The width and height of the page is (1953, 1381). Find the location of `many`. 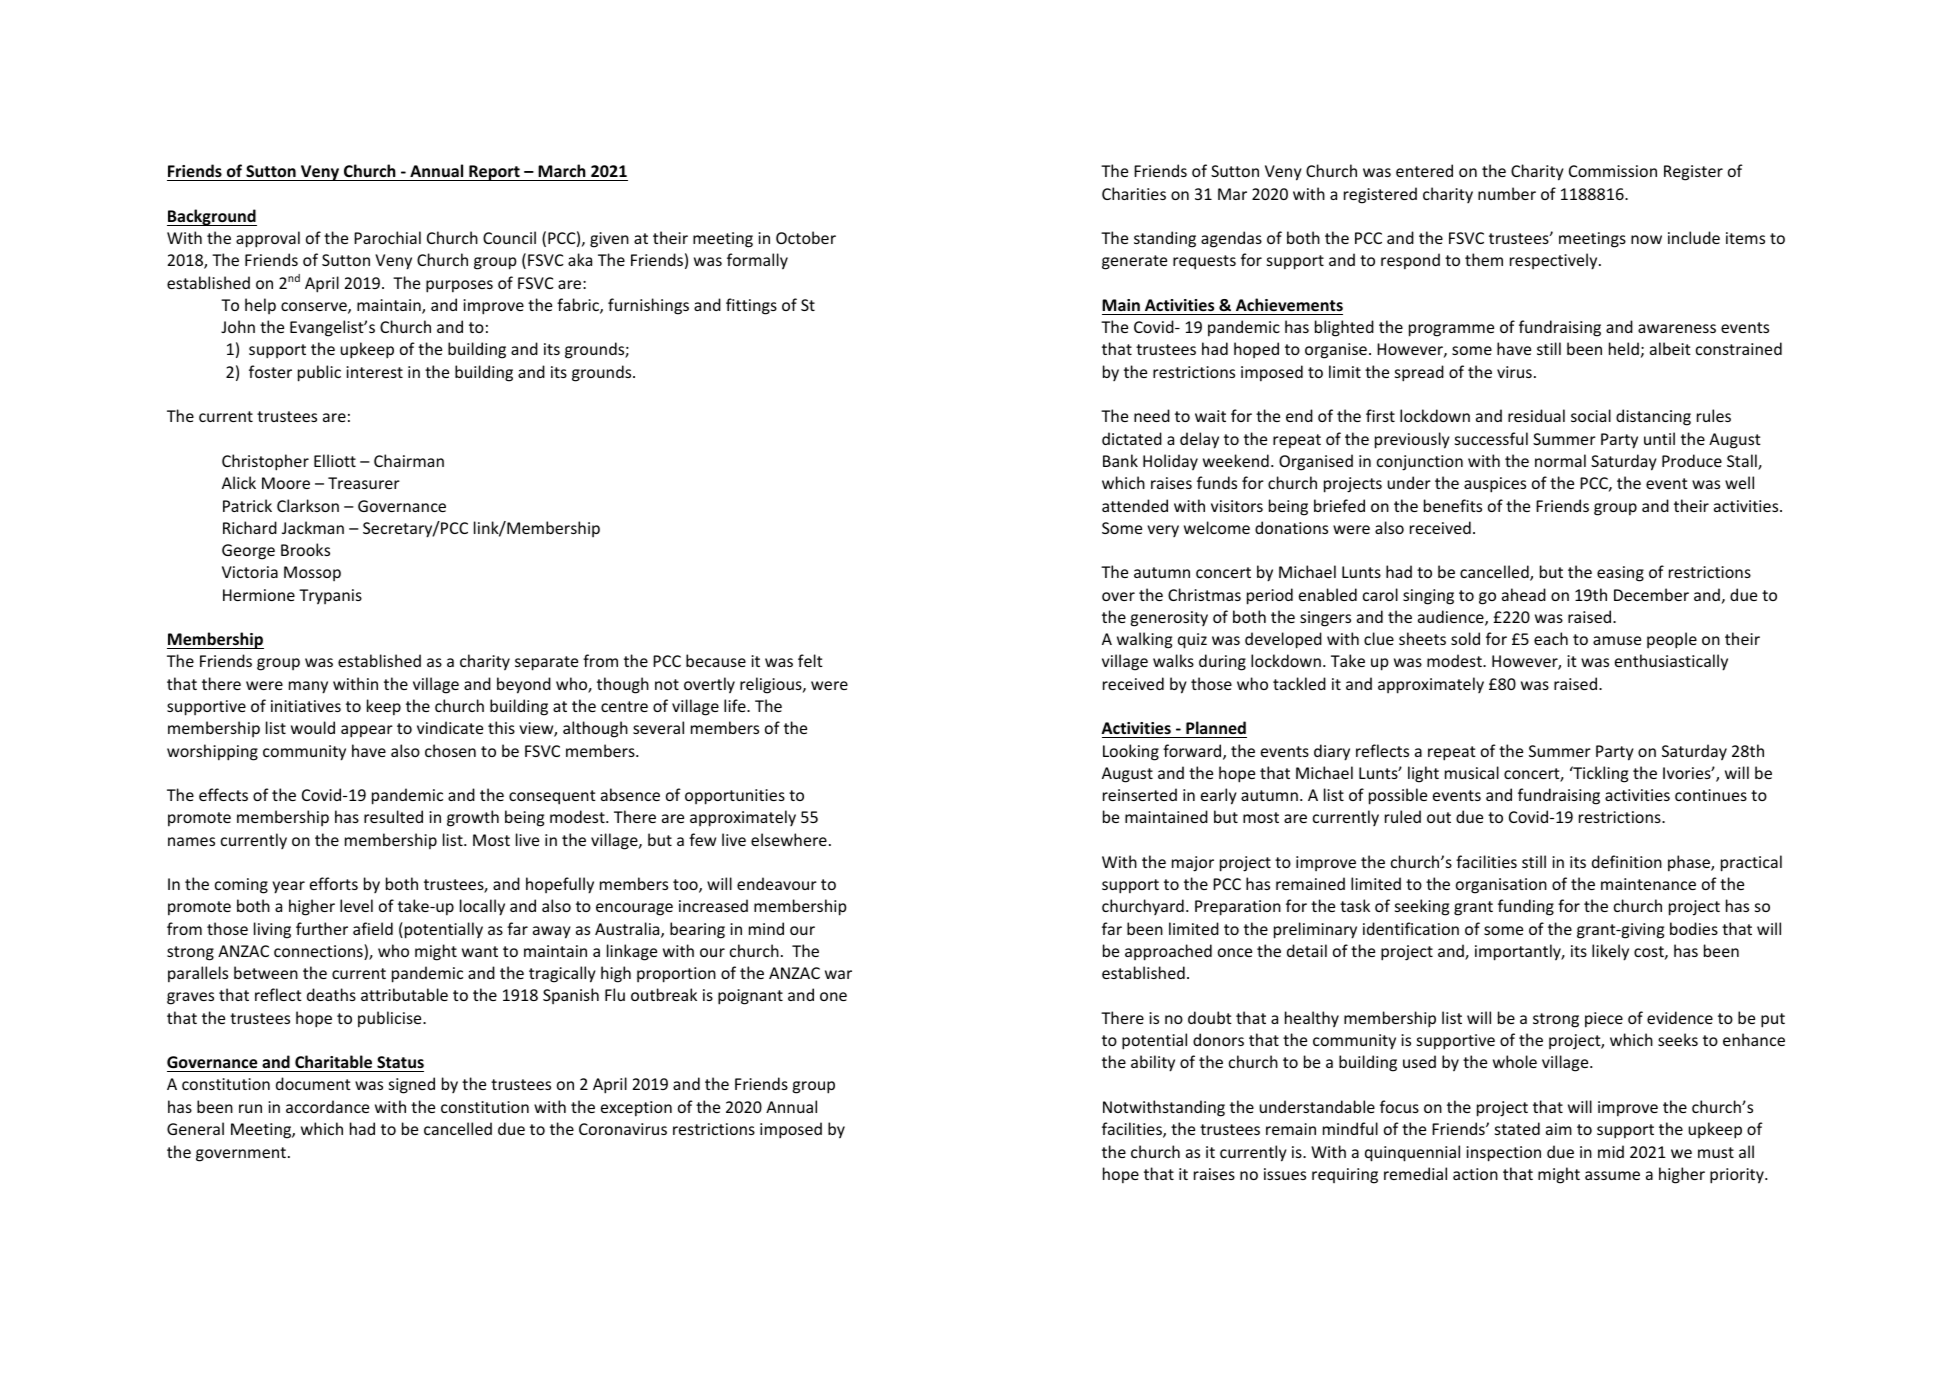

many is located at coordinates (308, 687).
